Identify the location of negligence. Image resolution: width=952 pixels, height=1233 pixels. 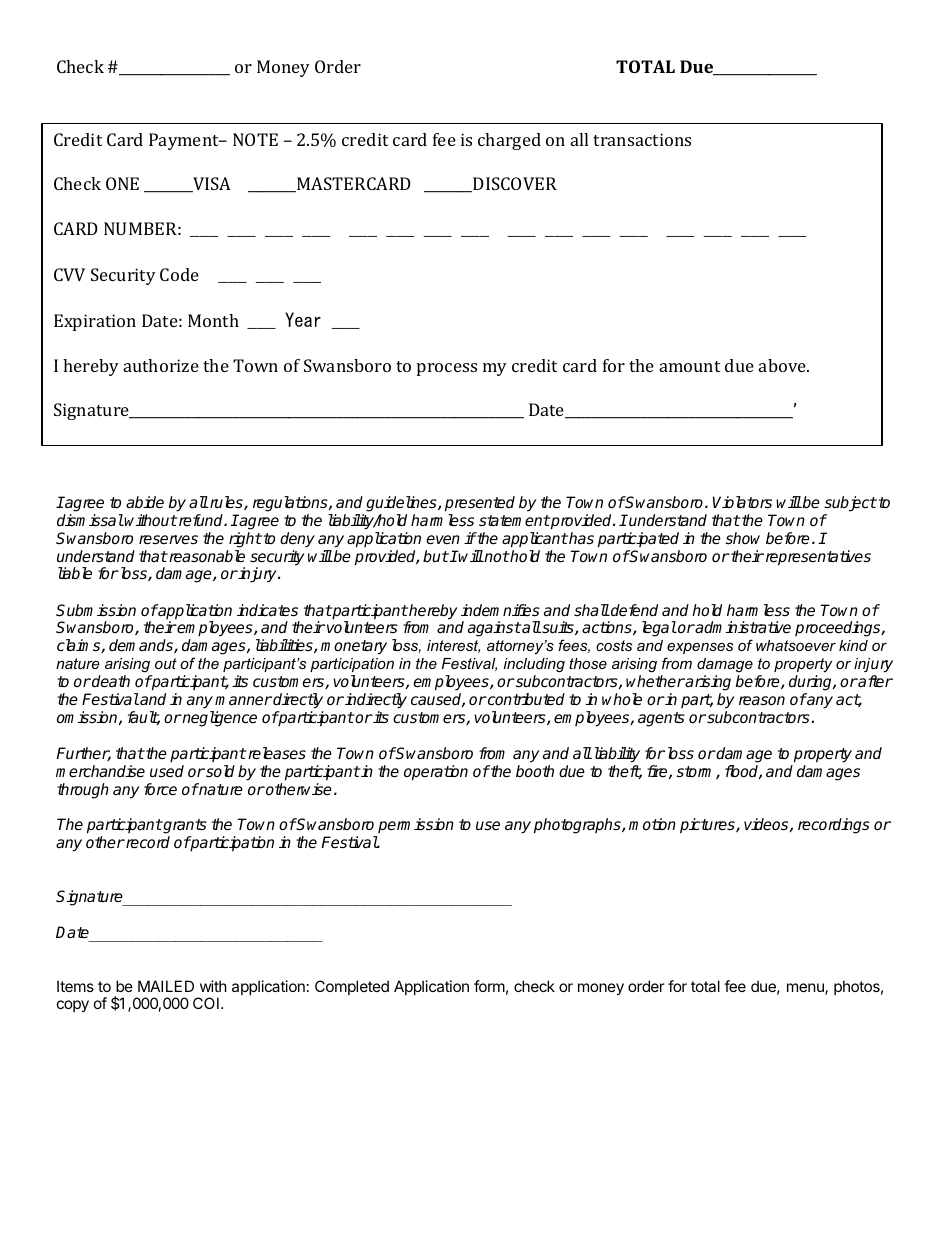
(219, 719).
